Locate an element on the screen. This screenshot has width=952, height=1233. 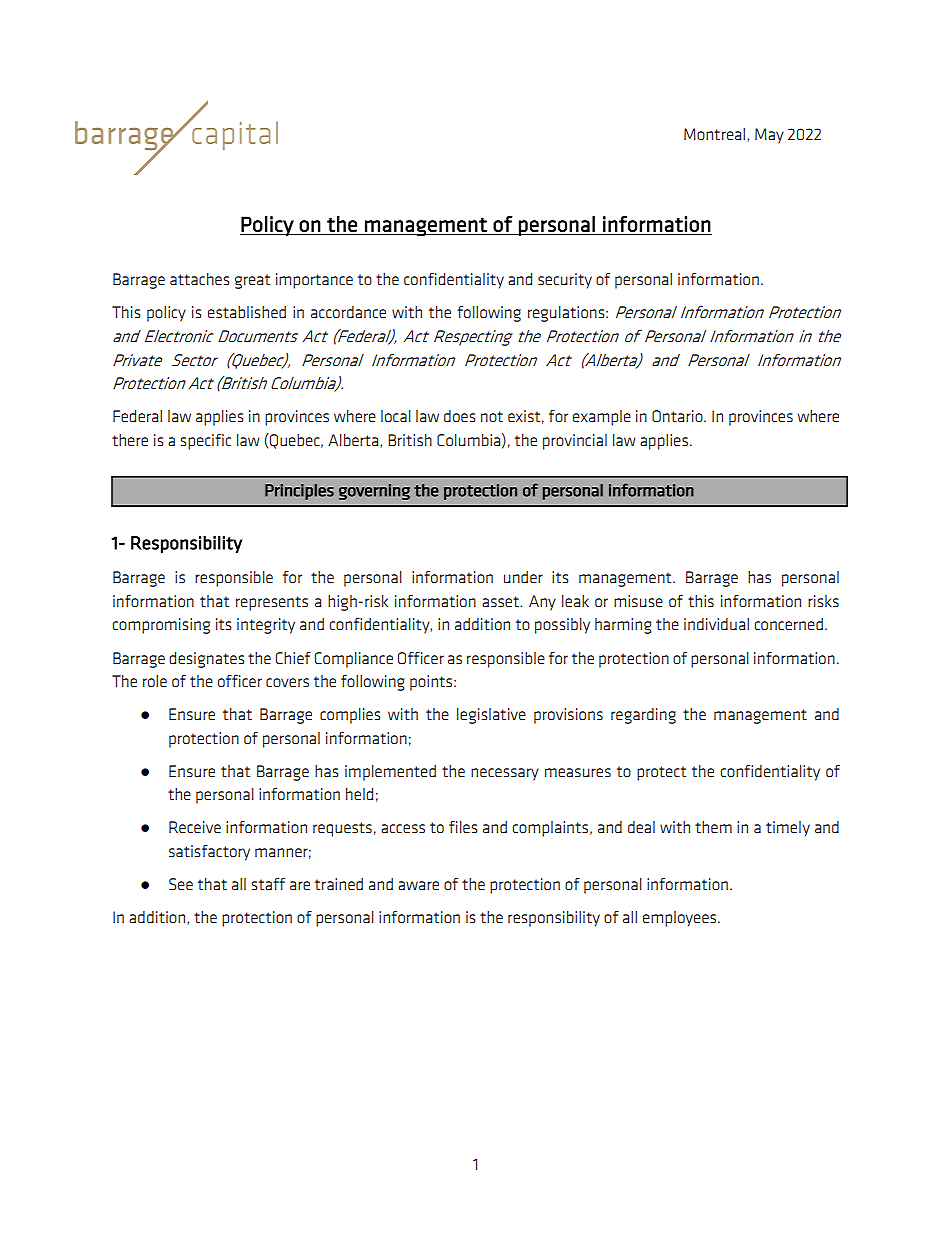
aware is located at coordinates (418, 885).
